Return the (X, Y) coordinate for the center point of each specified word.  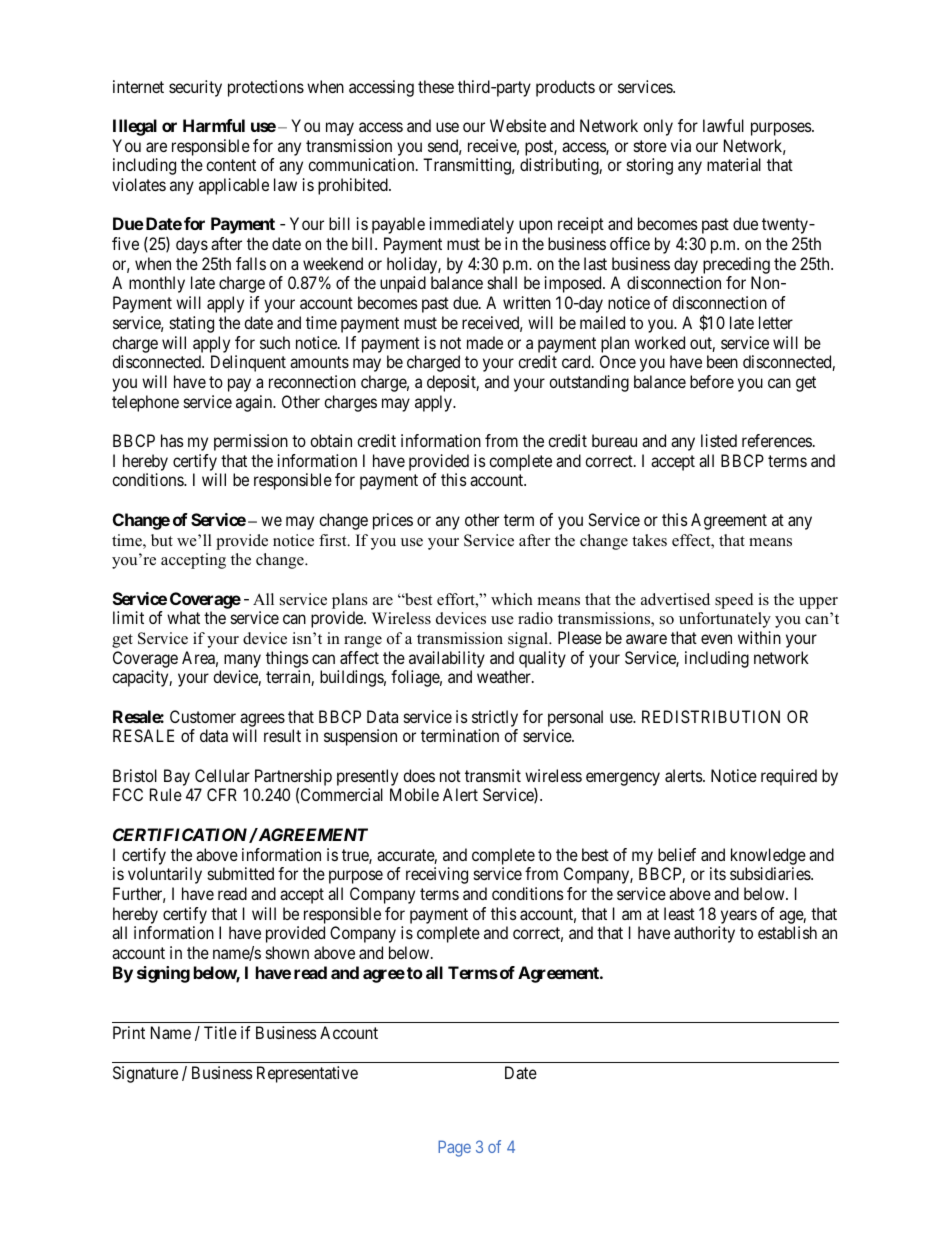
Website (518, 125)
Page (454, 1148)
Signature (145, 1074)
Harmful (214, 125)
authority (704, 934)
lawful (723, 125)
